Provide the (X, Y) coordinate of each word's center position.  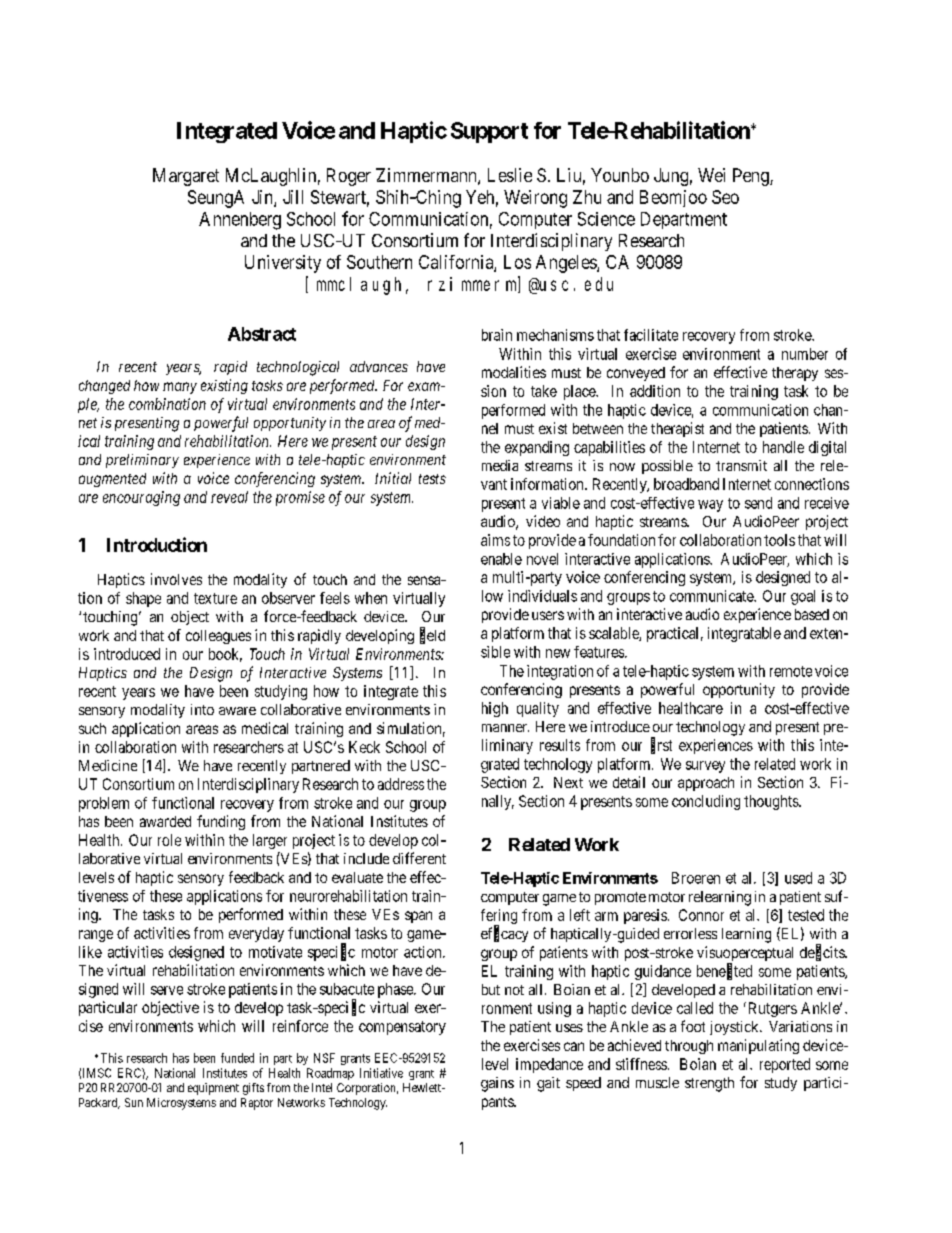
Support (489, 132)
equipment (213, 1089)
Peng (752, 177)
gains (497, 1084)
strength (709, 1084)
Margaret (186, 177)
